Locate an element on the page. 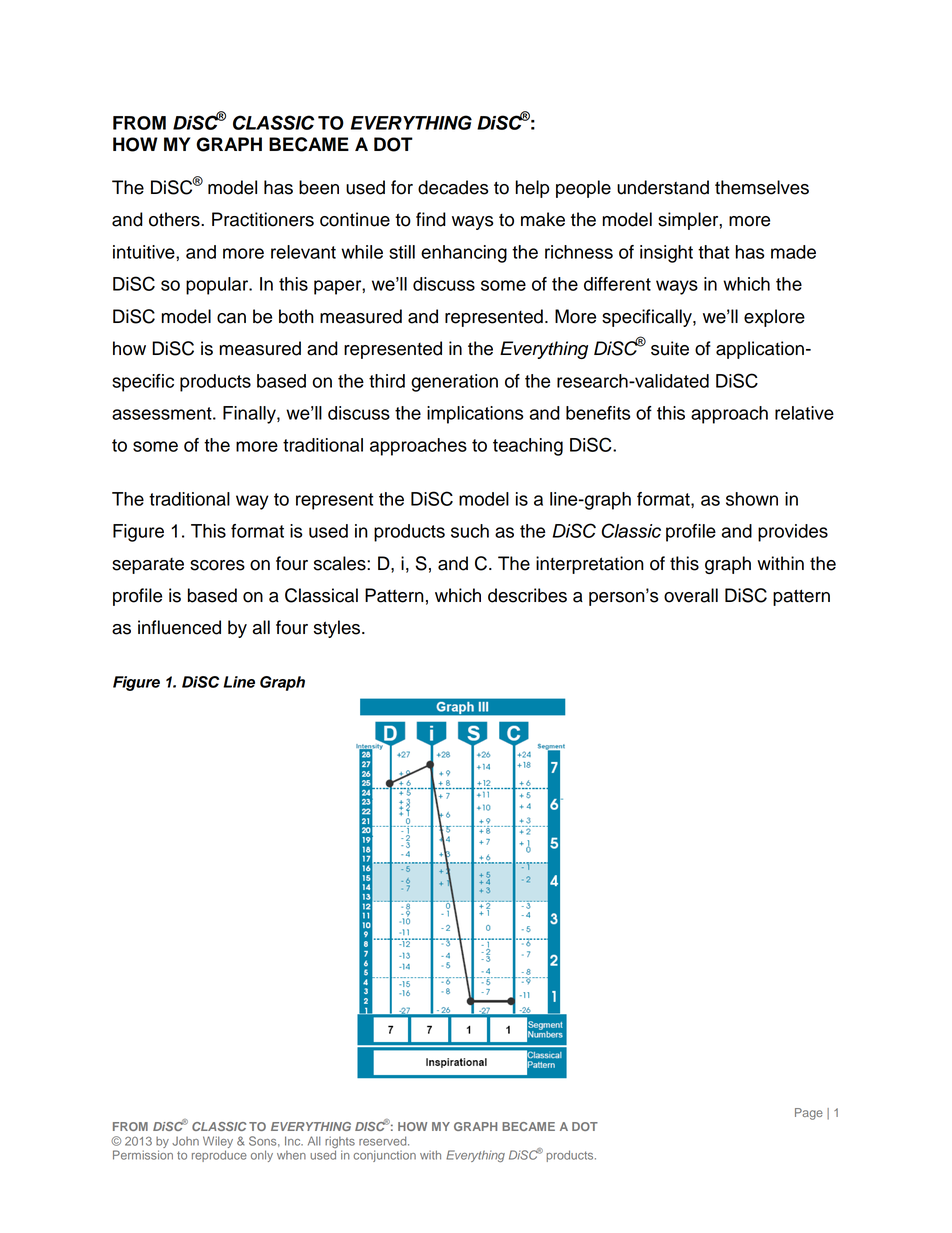 The height and width of the image is (1233, 952). influenced is located at coordinates (179, 627).
